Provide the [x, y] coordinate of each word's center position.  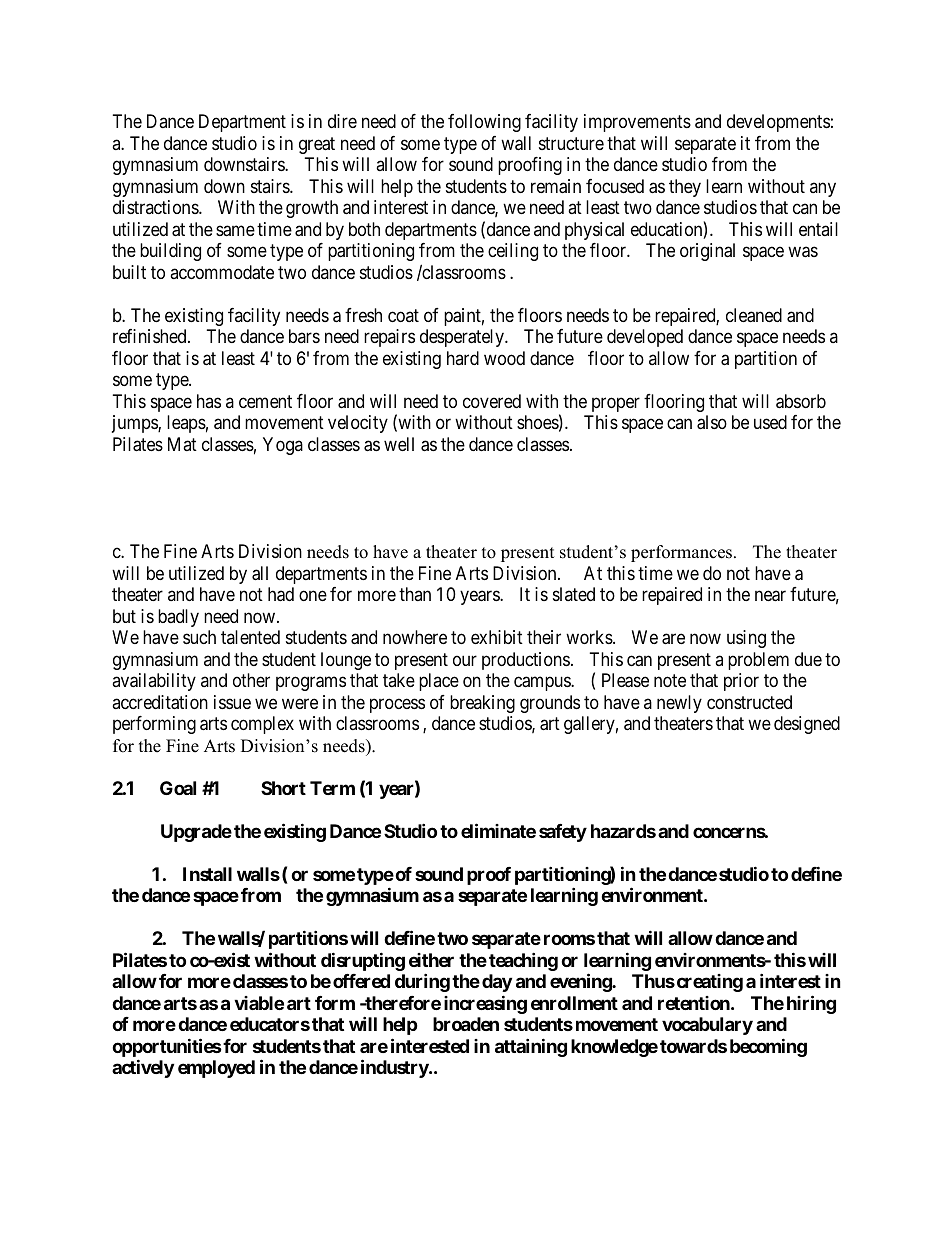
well [399, 444]
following [484, 123]
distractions [156, 207]
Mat [182, 444]
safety [563, 833]
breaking [482, 704]
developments [778, 123]
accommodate [222, 272]
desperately [463, 338]
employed [216, 1069]
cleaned [754, 315]
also [712, 422]
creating [708, 983]
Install [207, 874]
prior [741, 682]
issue [232, 702]
